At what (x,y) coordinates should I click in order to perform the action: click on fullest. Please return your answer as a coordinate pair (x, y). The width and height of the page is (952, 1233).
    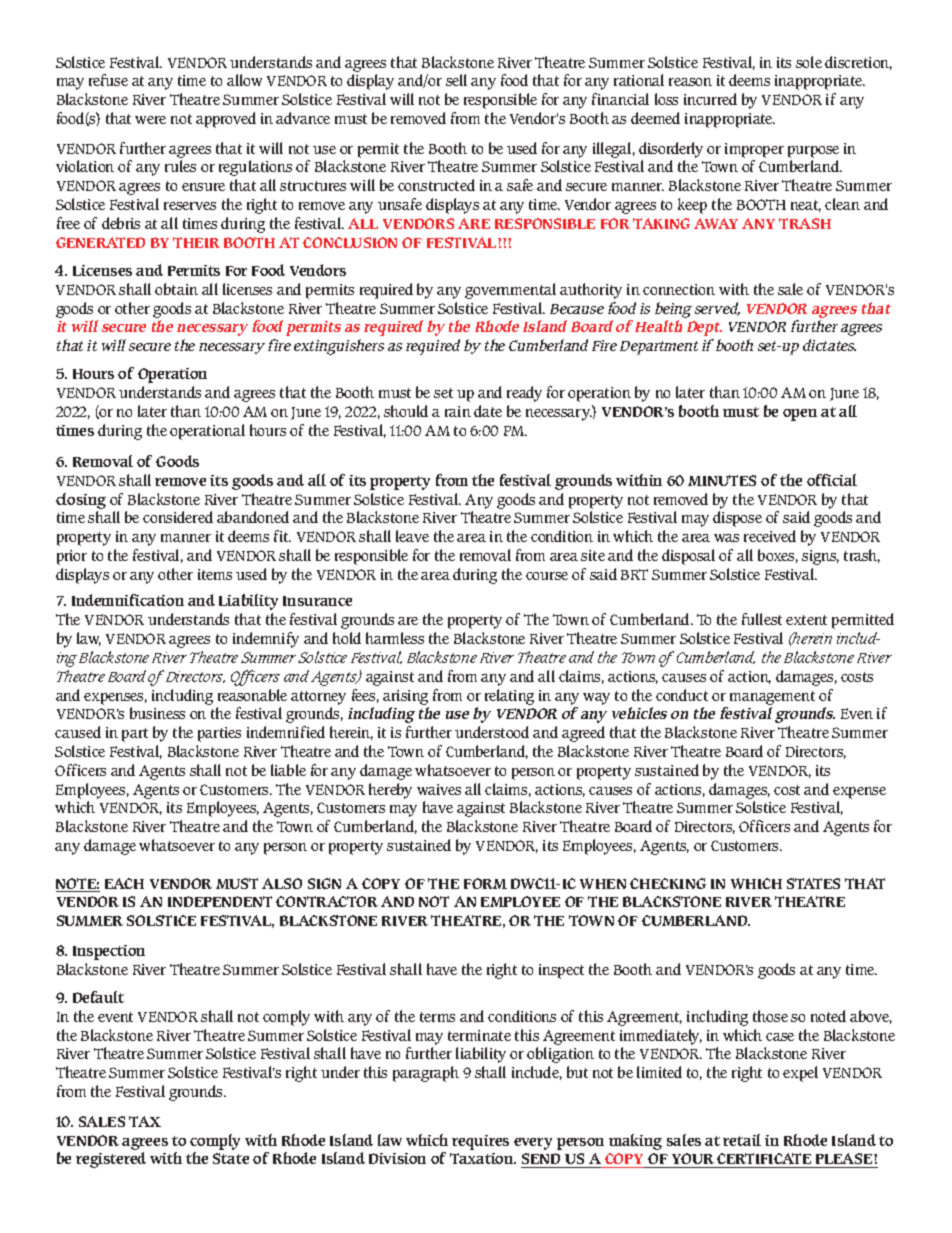
    Looking at the image, I should click on (762, 619).
